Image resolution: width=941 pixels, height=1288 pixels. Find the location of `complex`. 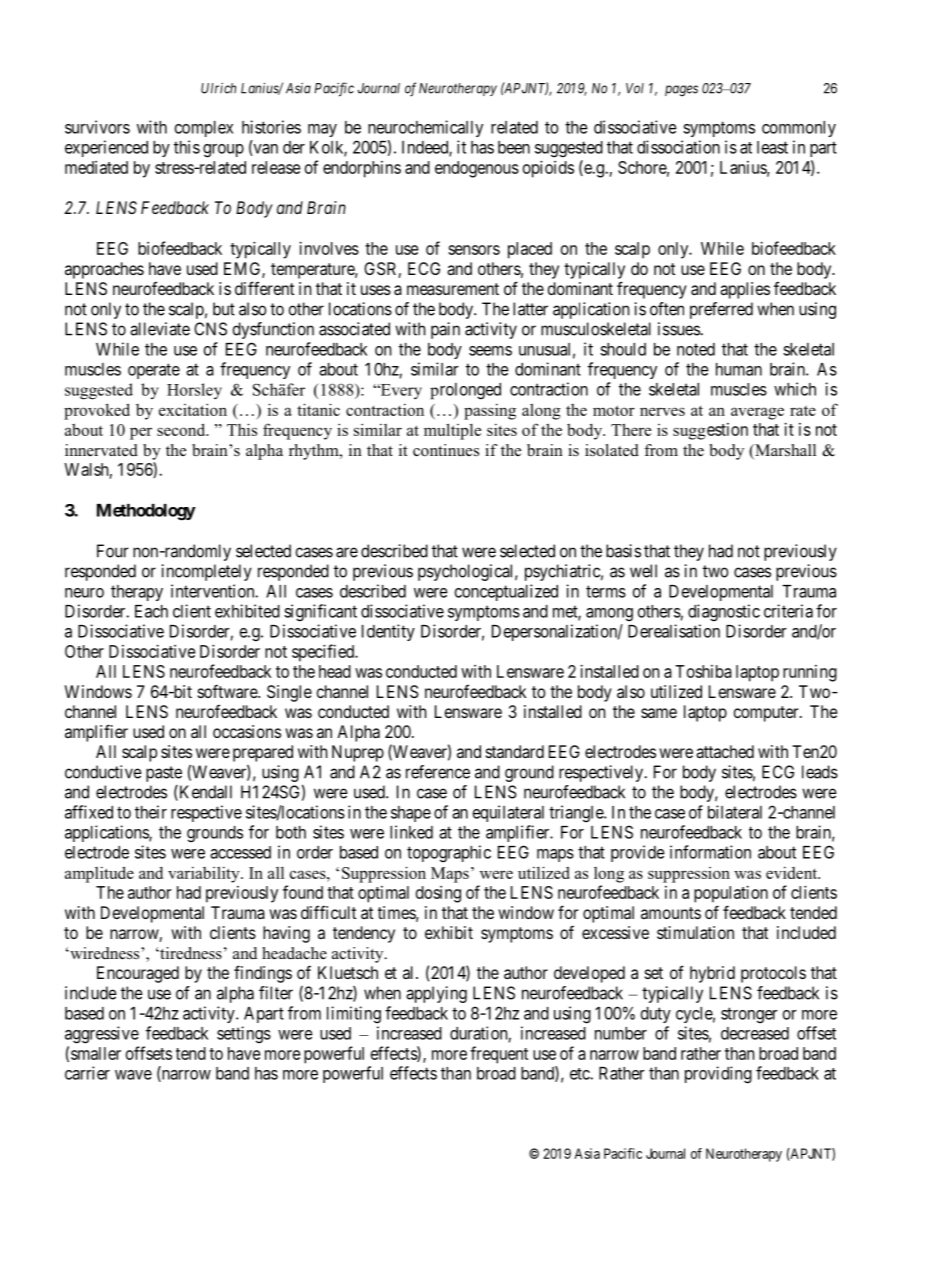

complex is located at coordinates (204, 129).
